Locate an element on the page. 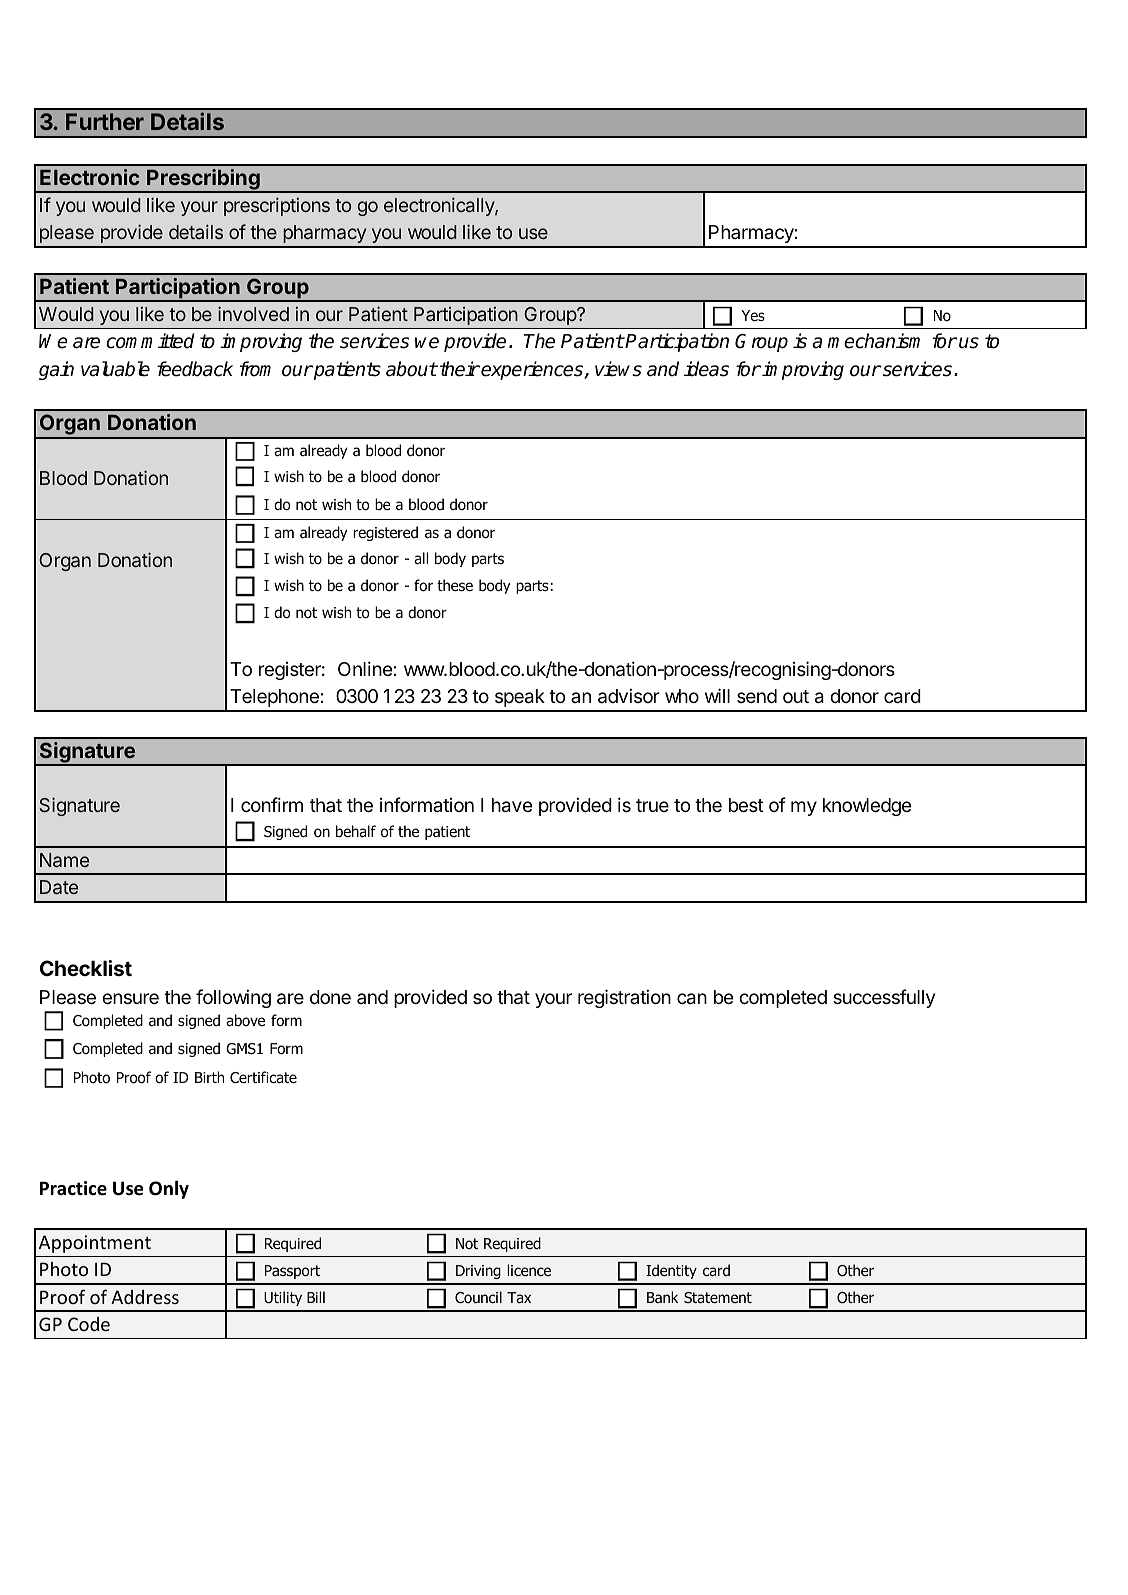 The width and height of the page is (1128, 1595). Statement is located at coordinates (718, 1298).
